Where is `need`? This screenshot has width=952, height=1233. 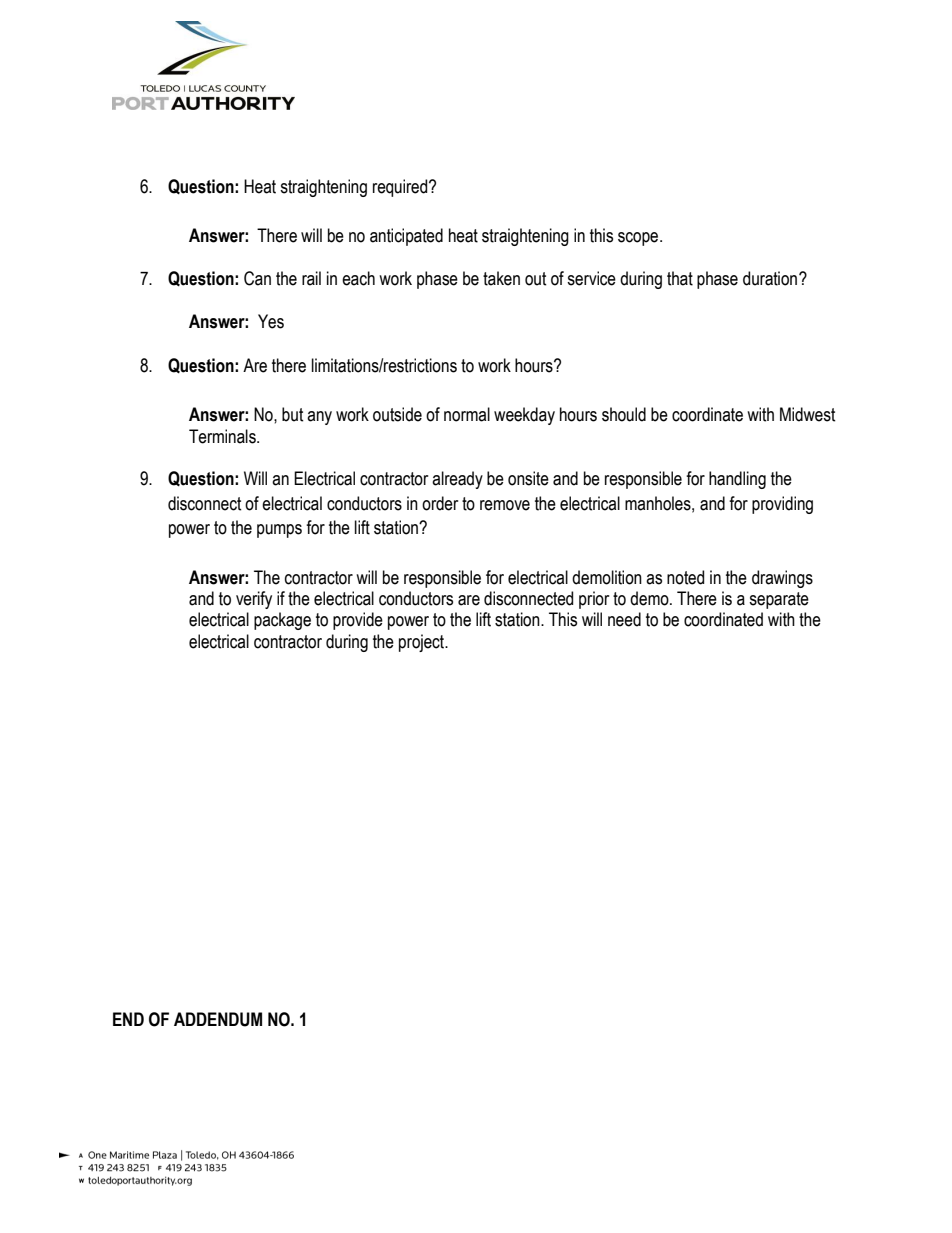 need is located at coordinates (624, 619).
